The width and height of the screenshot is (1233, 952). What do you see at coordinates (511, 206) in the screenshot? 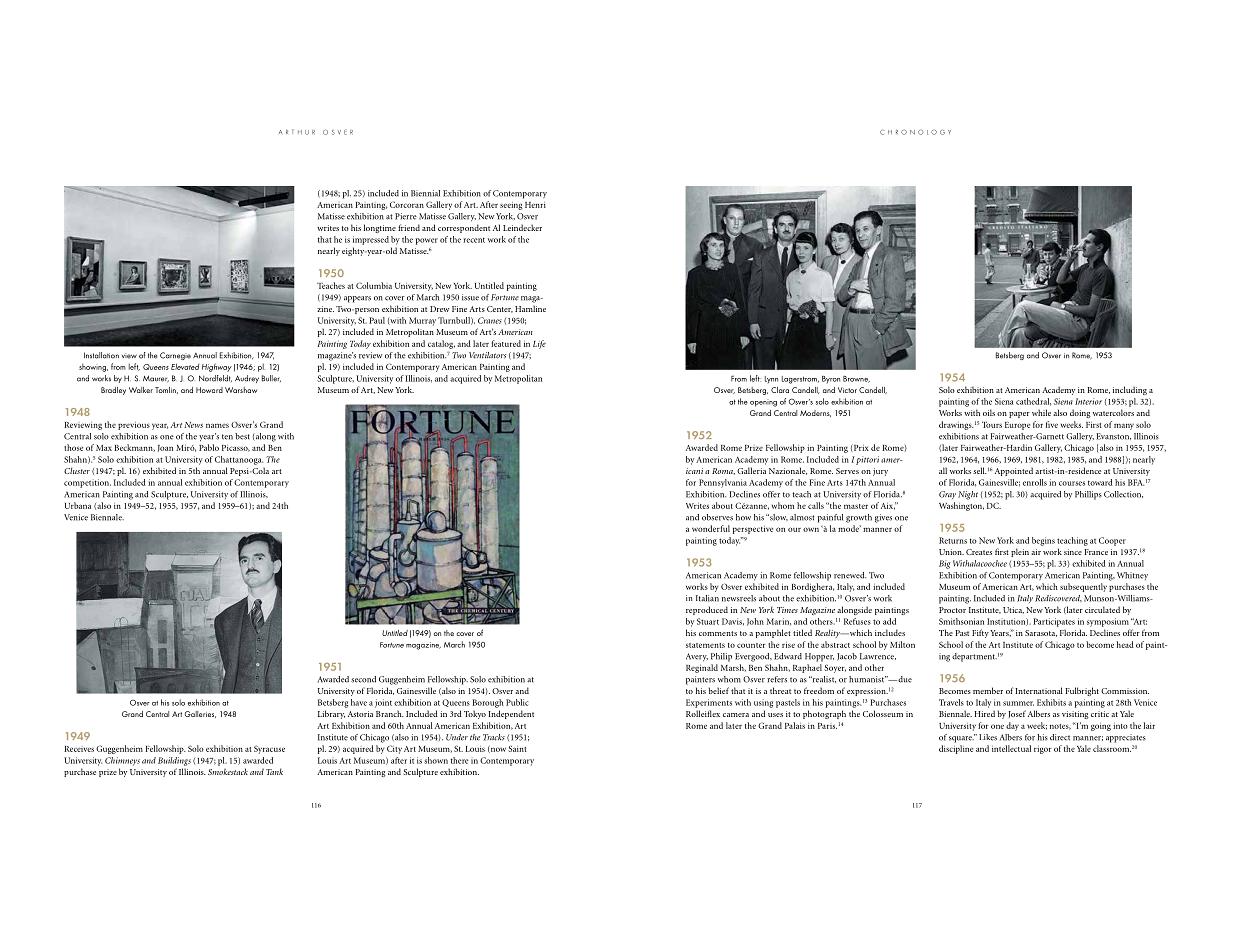
I see `seeing` at bounding box center [511, 206].
